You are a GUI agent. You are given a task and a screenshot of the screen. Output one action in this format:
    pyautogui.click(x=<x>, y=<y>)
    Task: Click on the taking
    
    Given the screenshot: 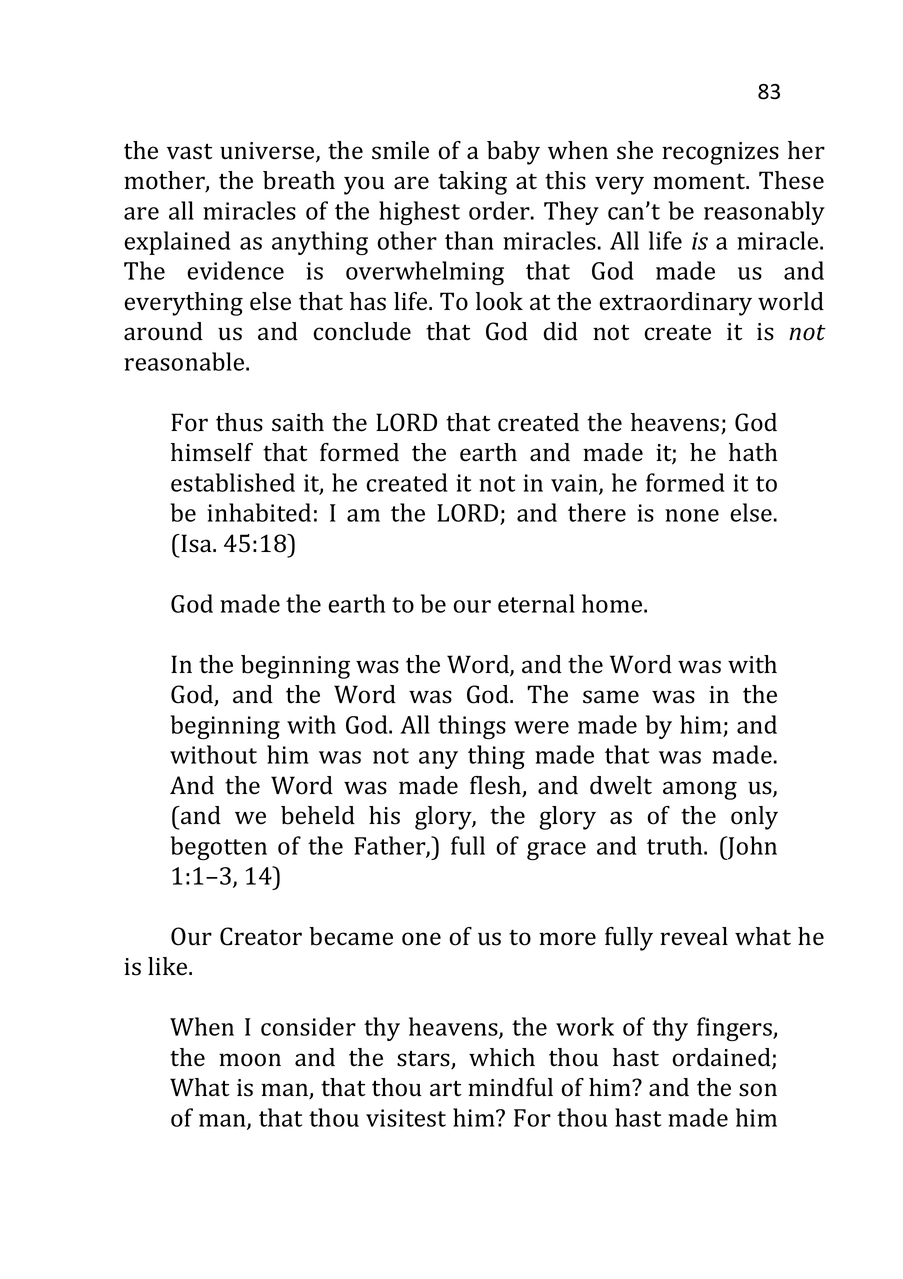 What is the action you would take?
    pyautogui.click(x=472, y=183)
